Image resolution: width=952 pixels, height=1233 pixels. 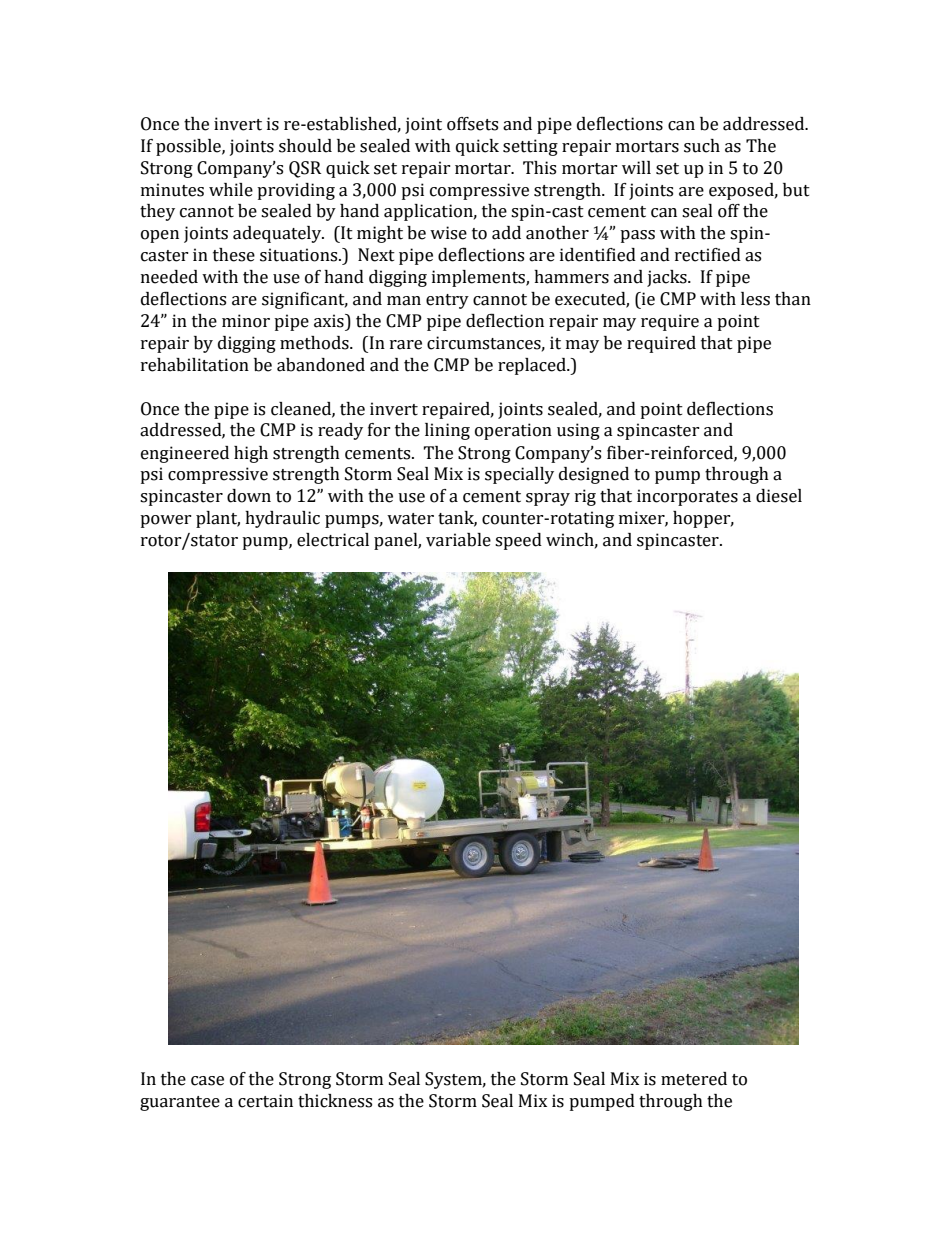 What do you see at coordinates (687, 497) in the document?
I see `incorporates` at bounding box center [687, 497].
